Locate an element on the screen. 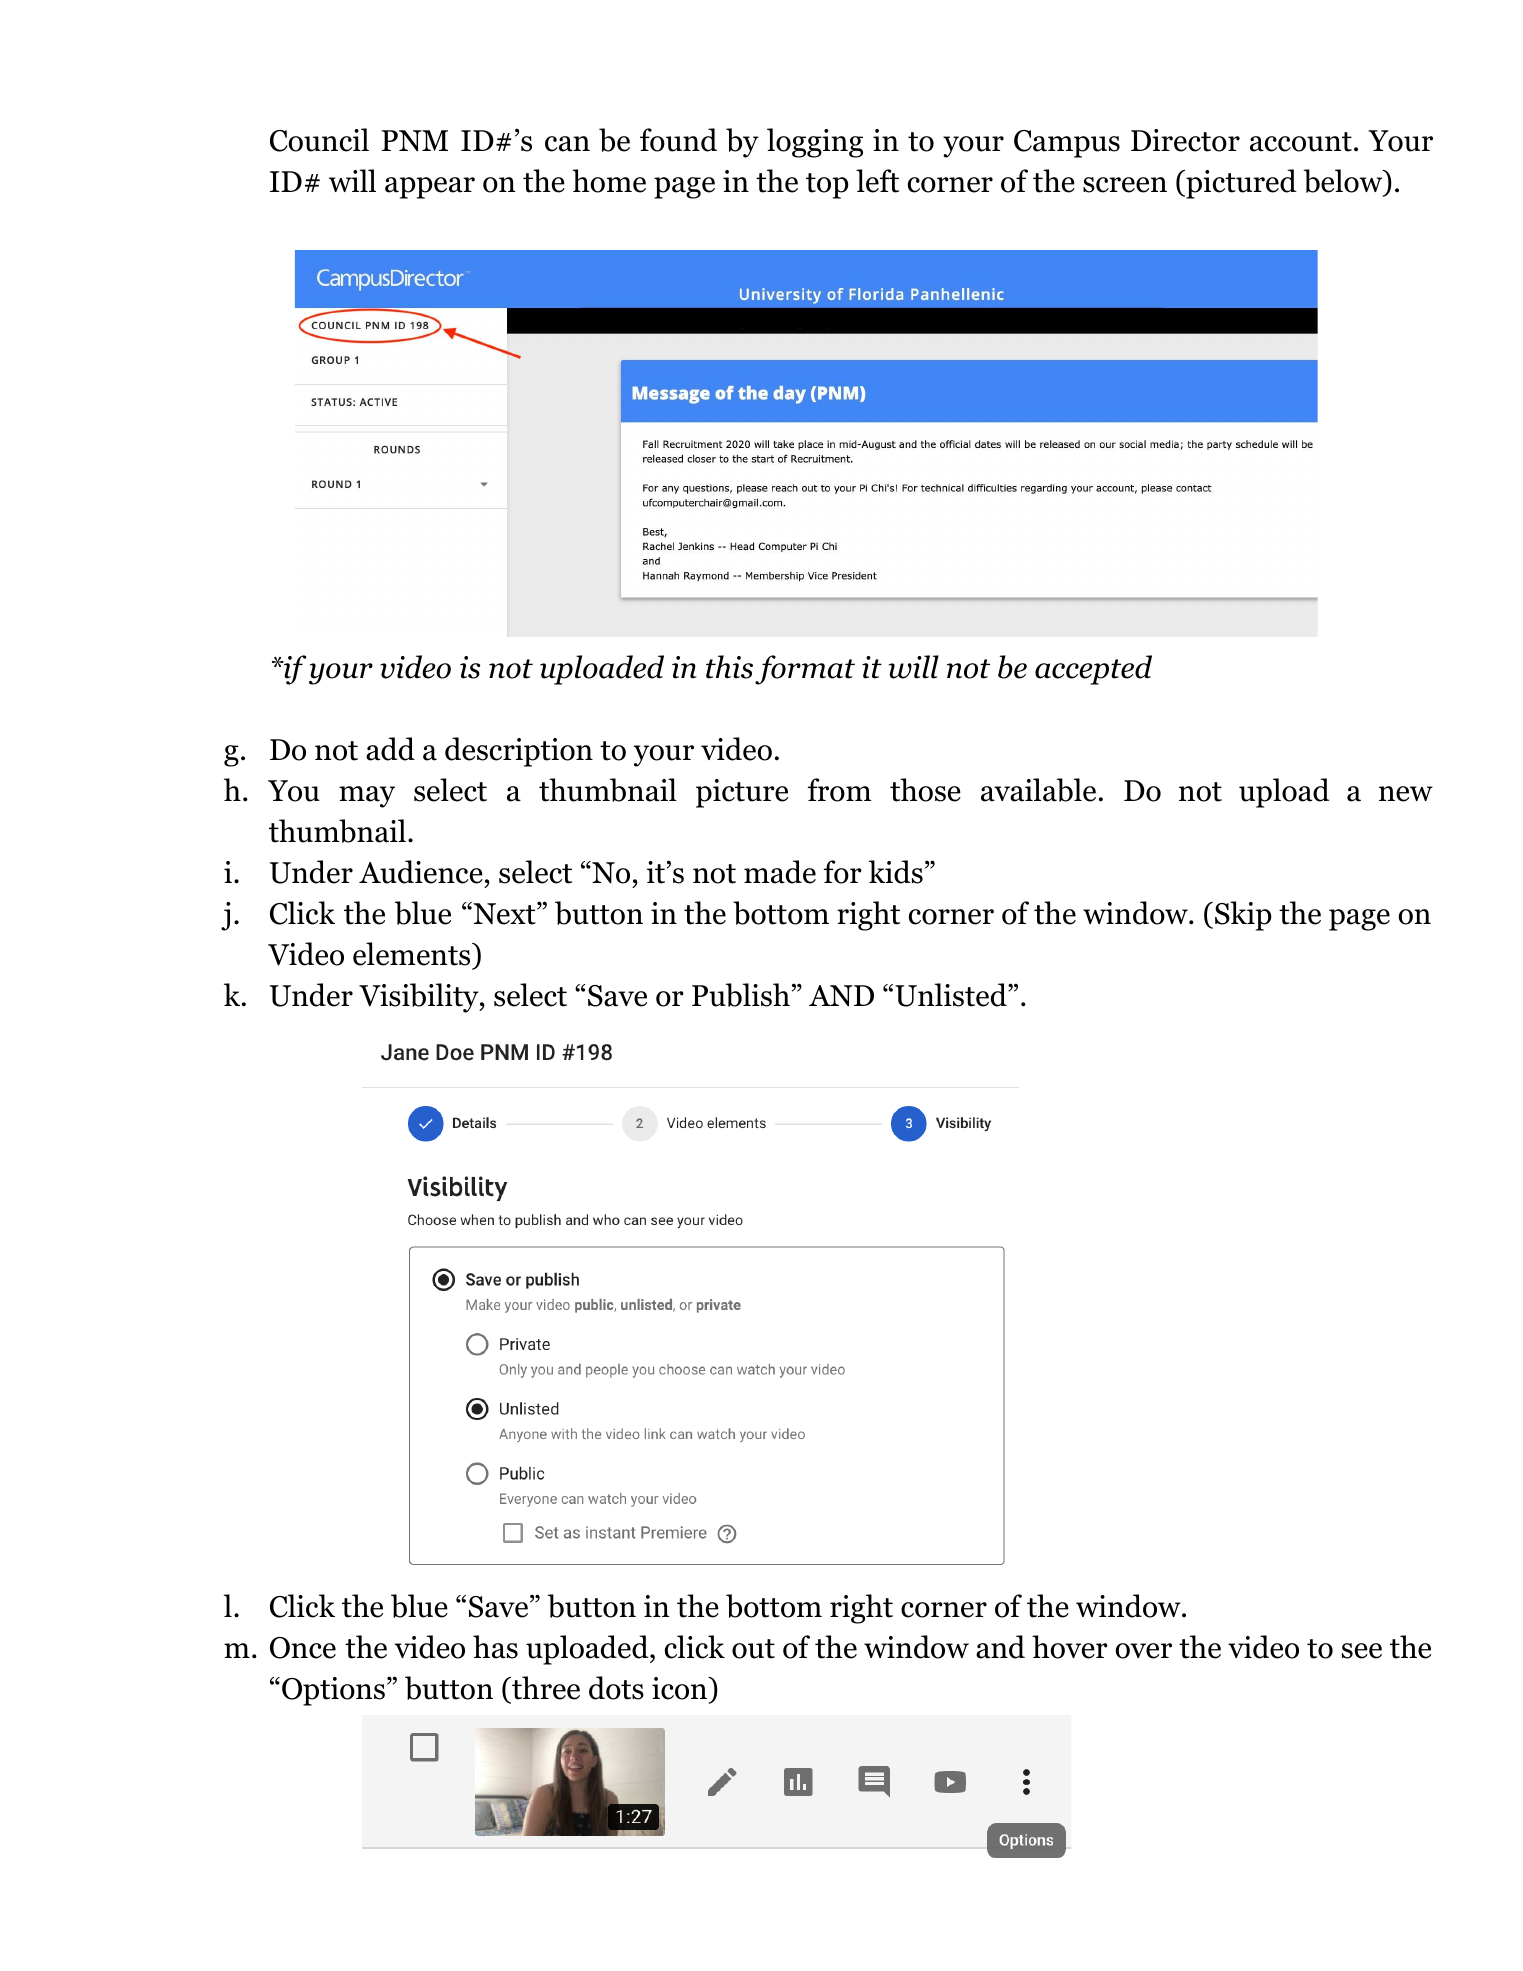  has is located at coordinates (495, 1647).
